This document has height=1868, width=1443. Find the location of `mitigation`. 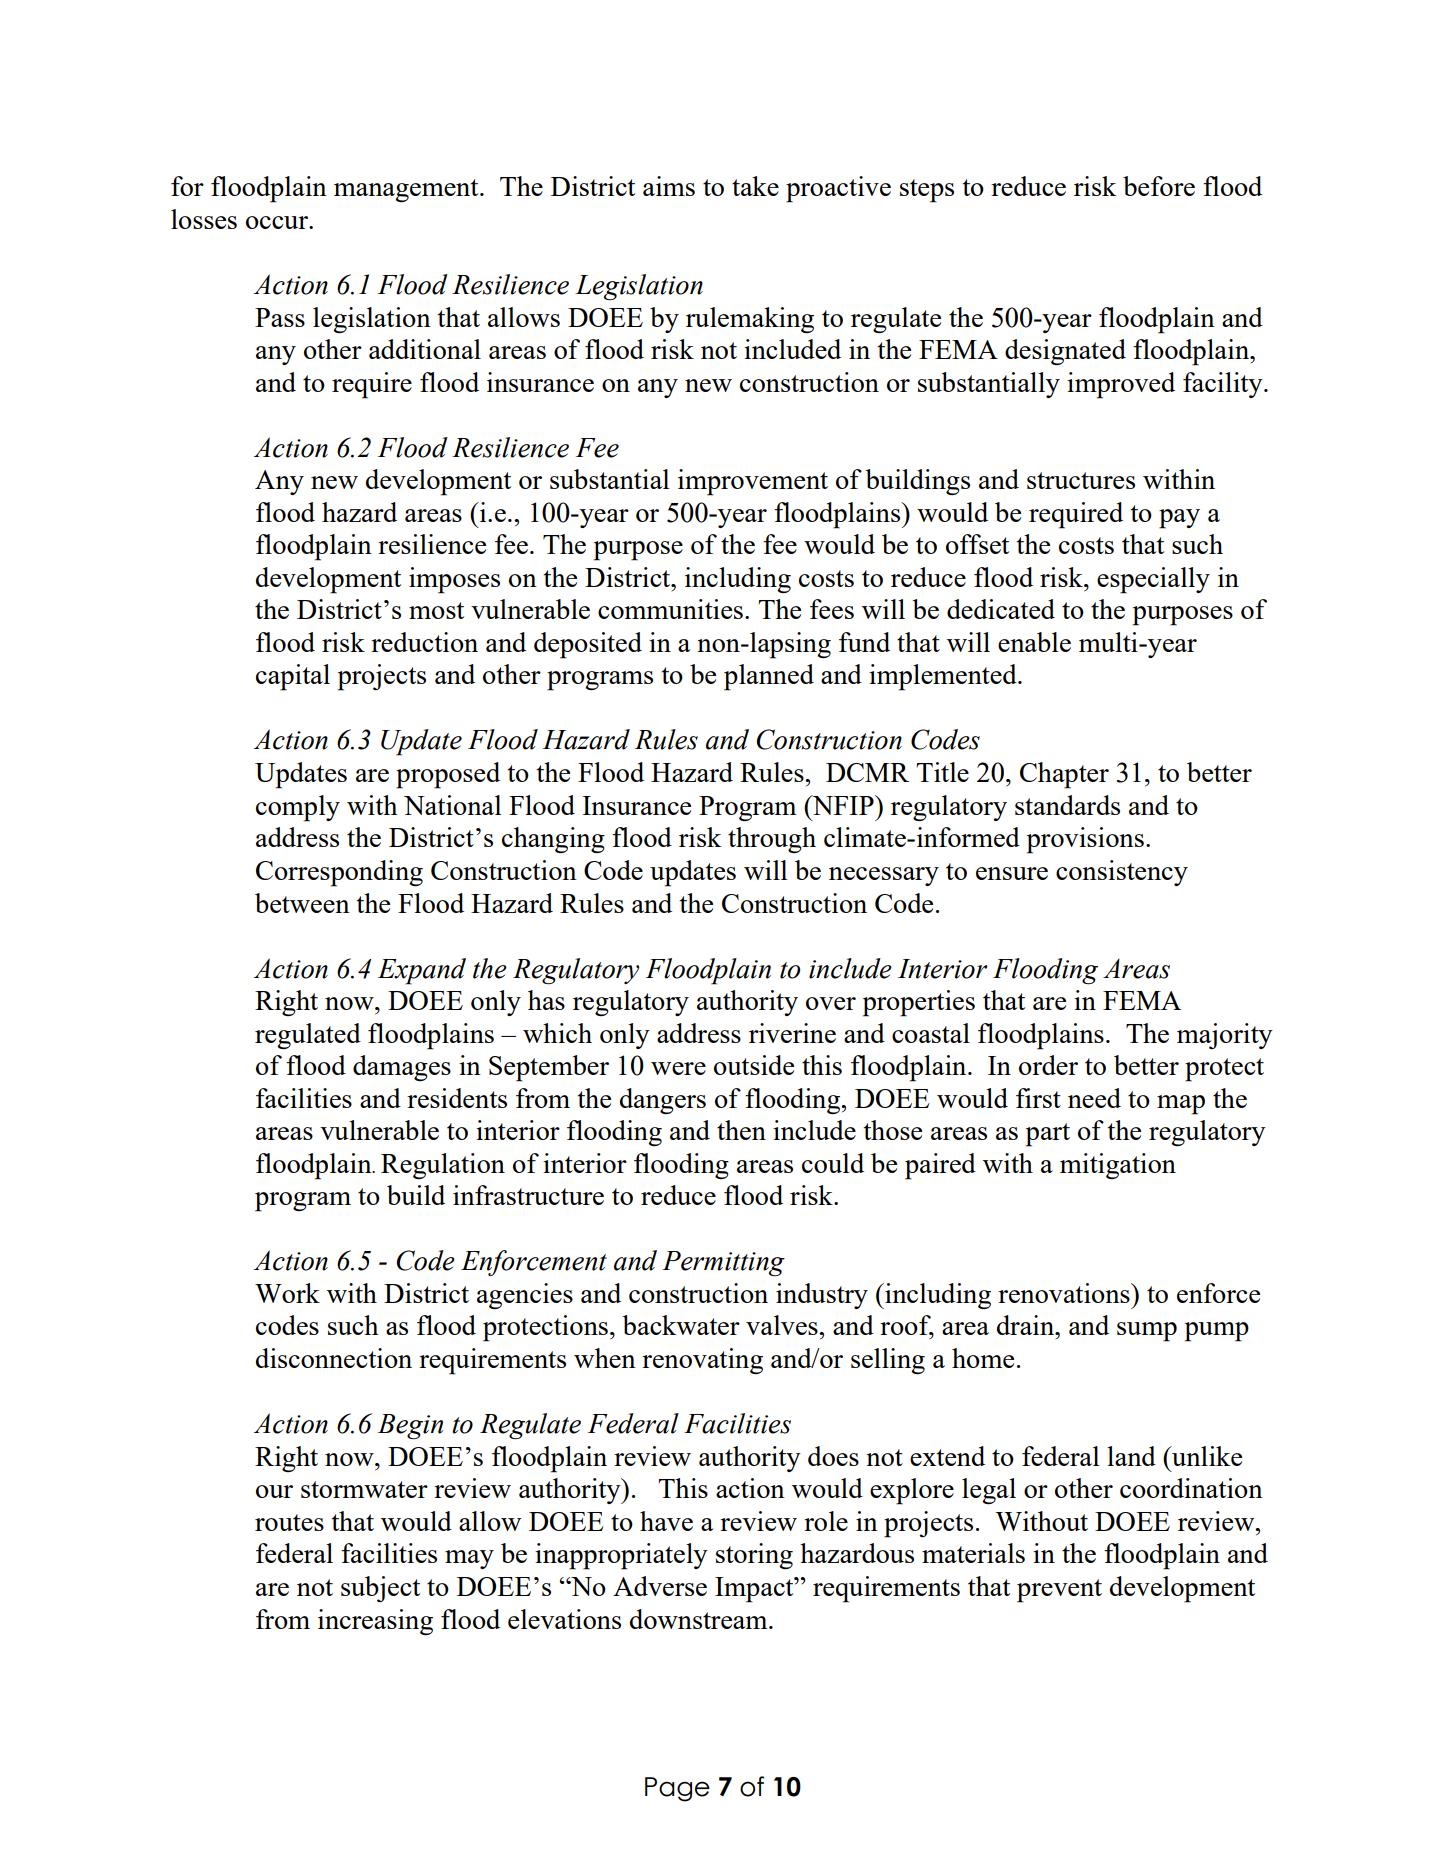

mitigation is located at coordinates (1118, 1166).
